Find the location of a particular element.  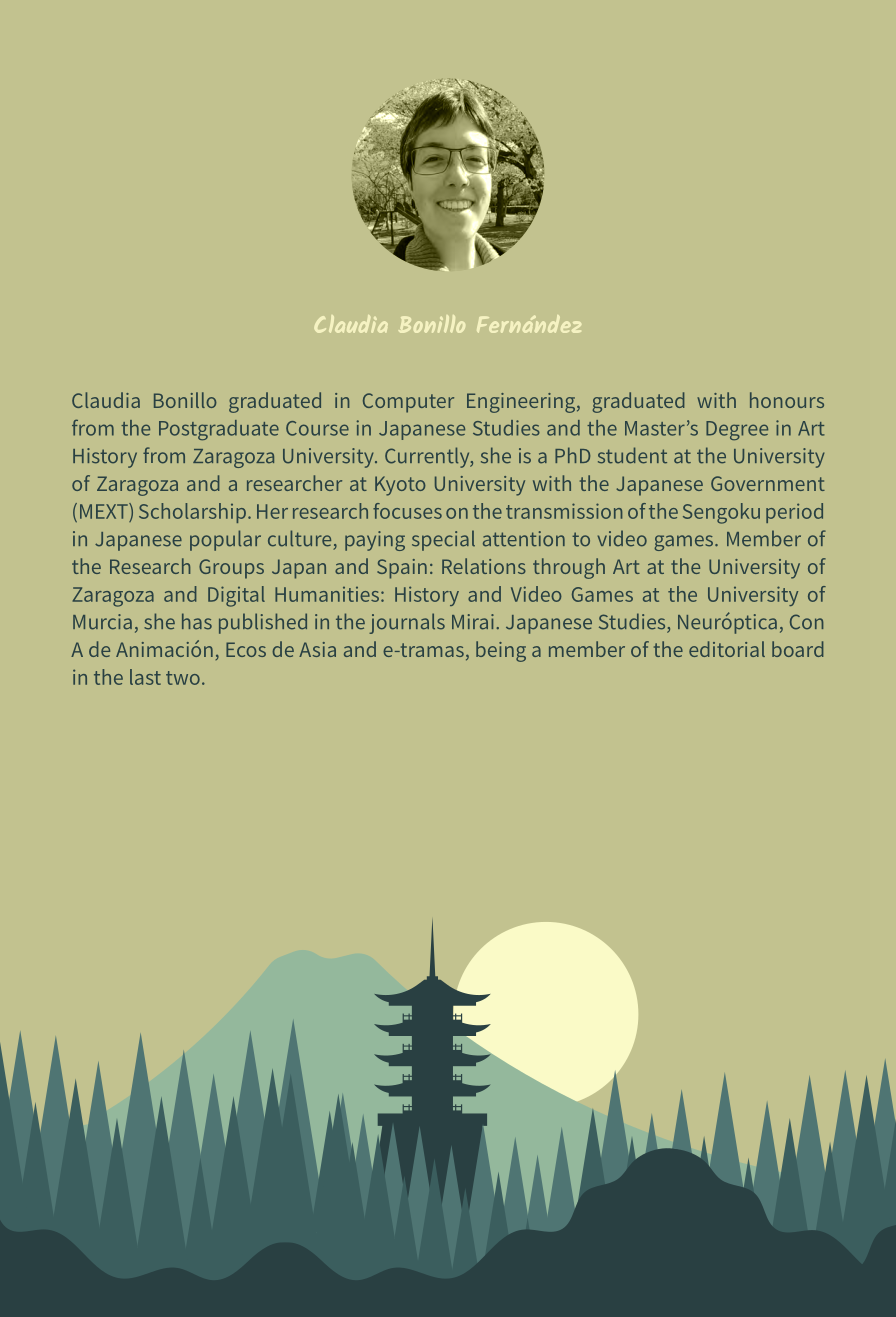

student is located at coordinates (632, 455).
